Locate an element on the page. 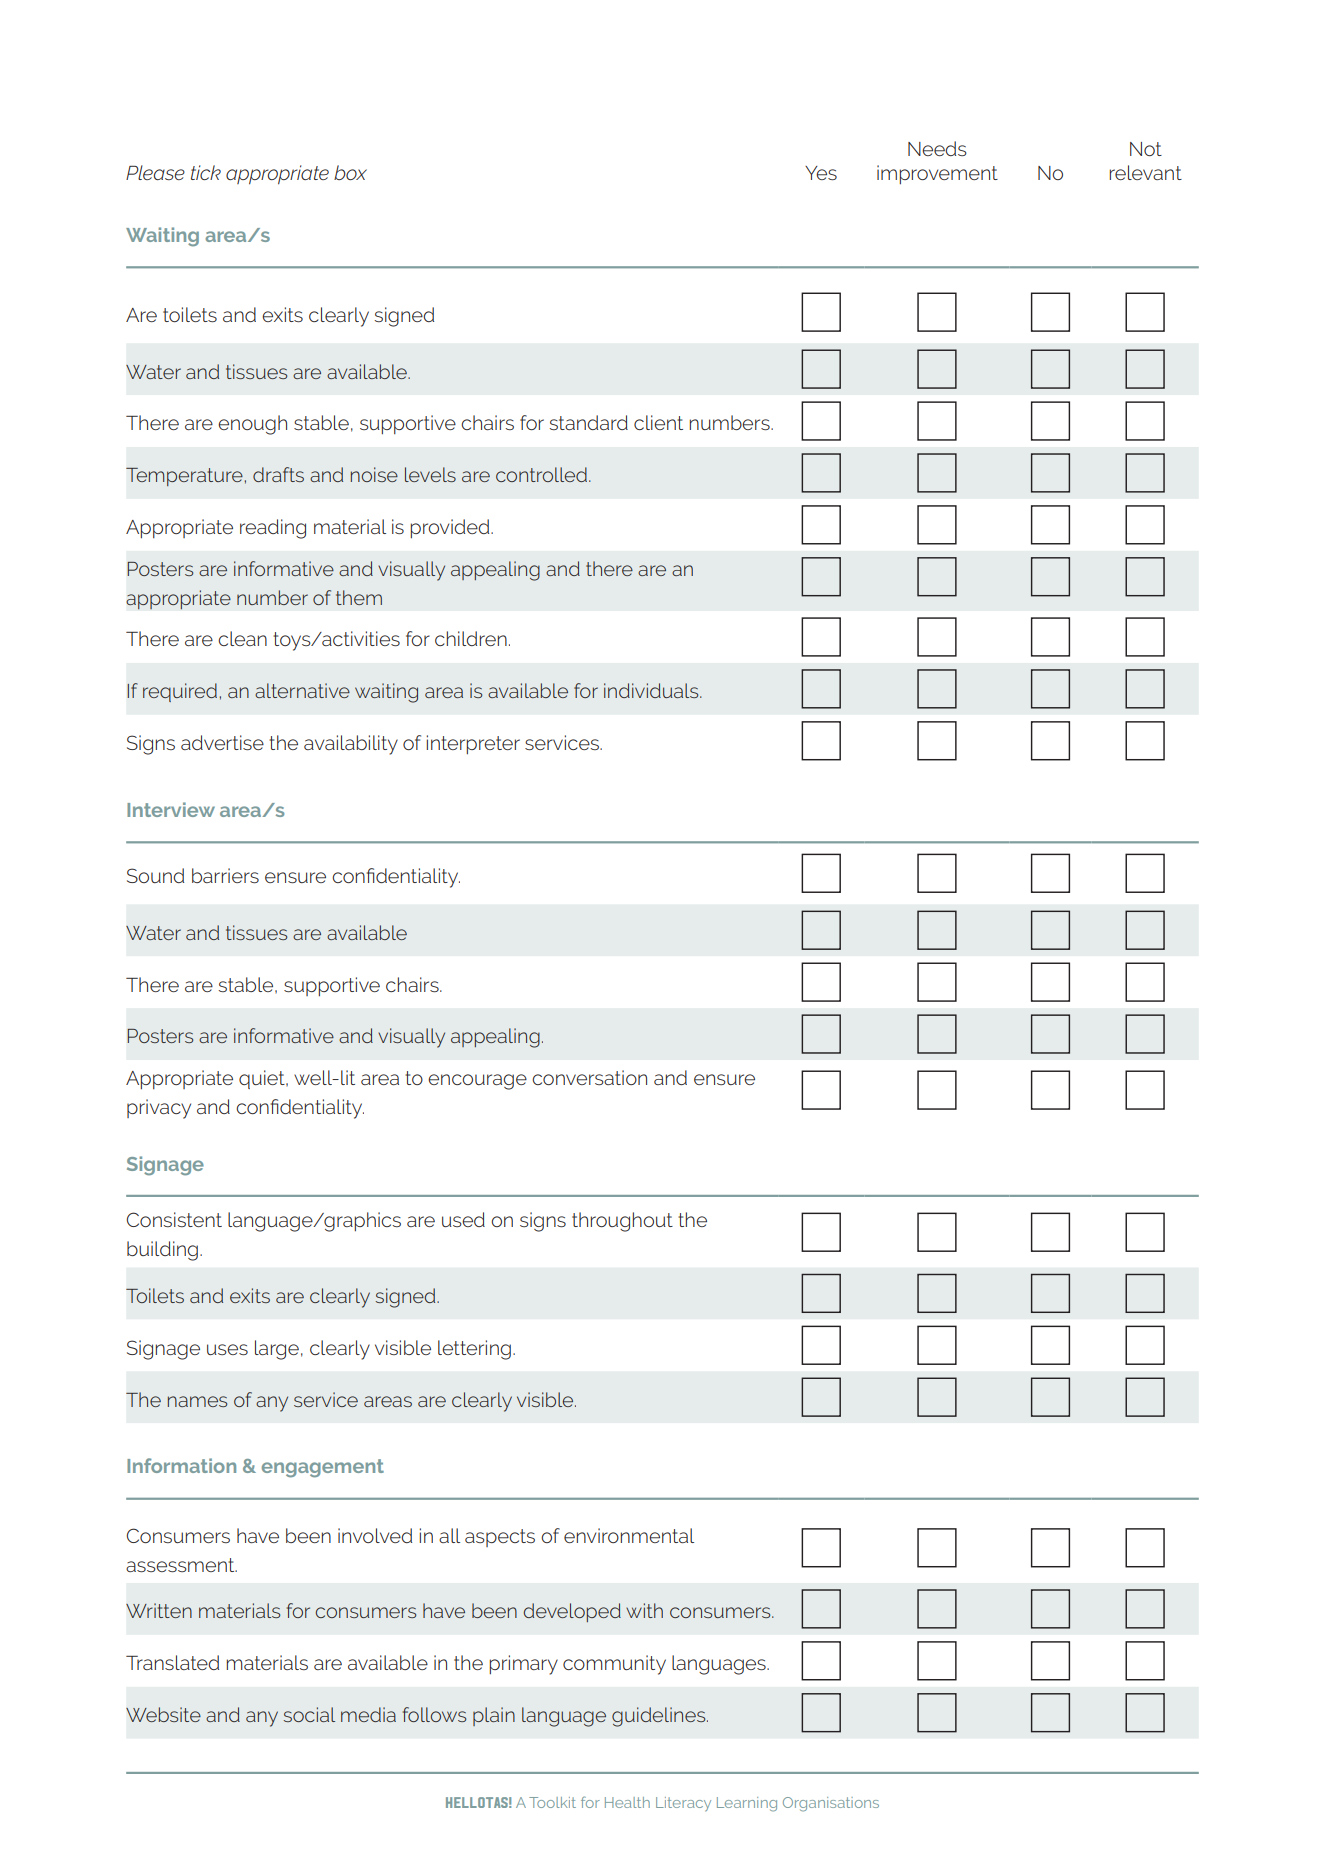  Organisations is located at coordinates (831, 1804).
